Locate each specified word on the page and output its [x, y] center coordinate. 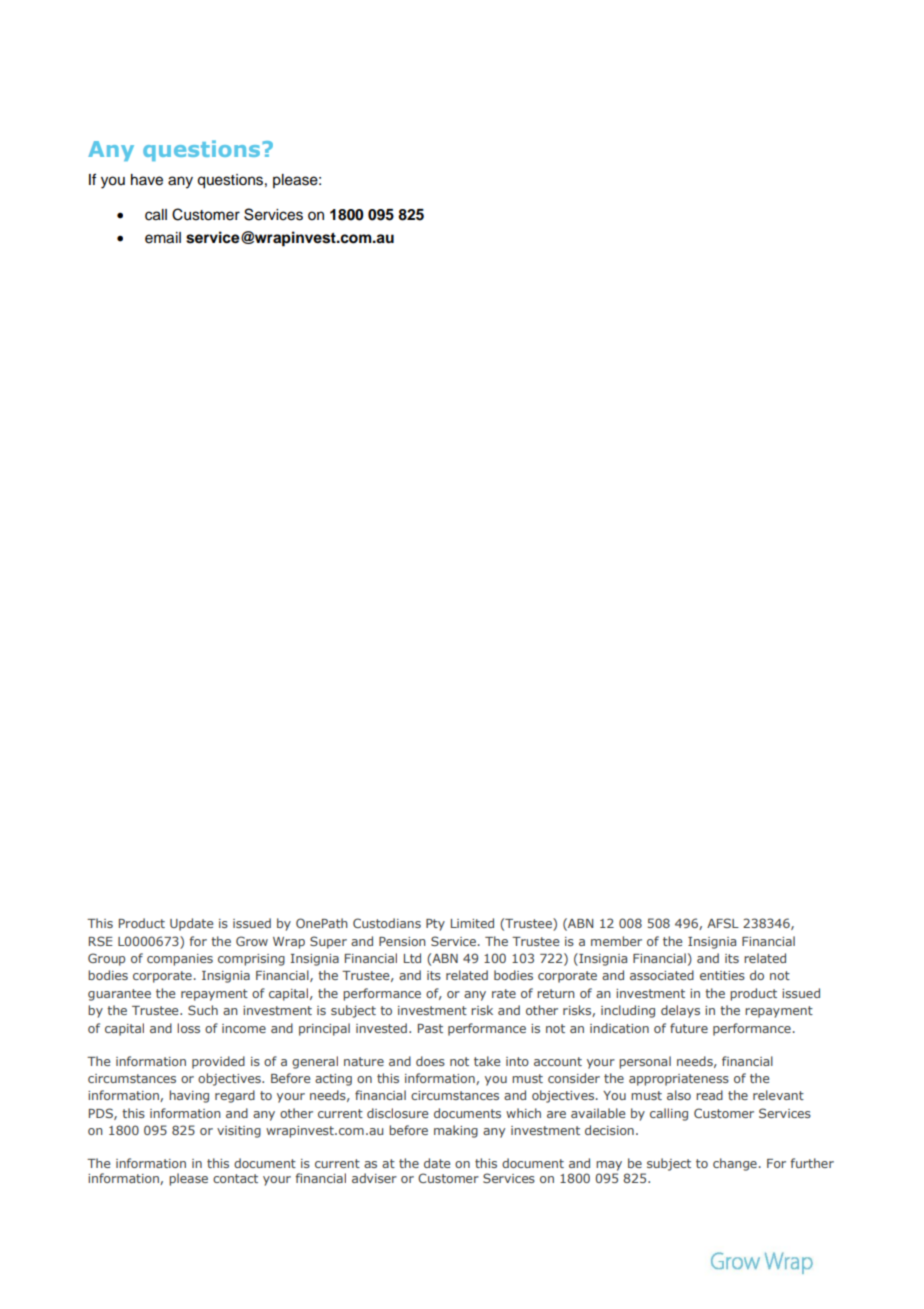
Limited [472, 923]
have [147, 180]
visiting [239, 1132]
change [735, 1164]
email [163, 238]
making [456, 1131]
